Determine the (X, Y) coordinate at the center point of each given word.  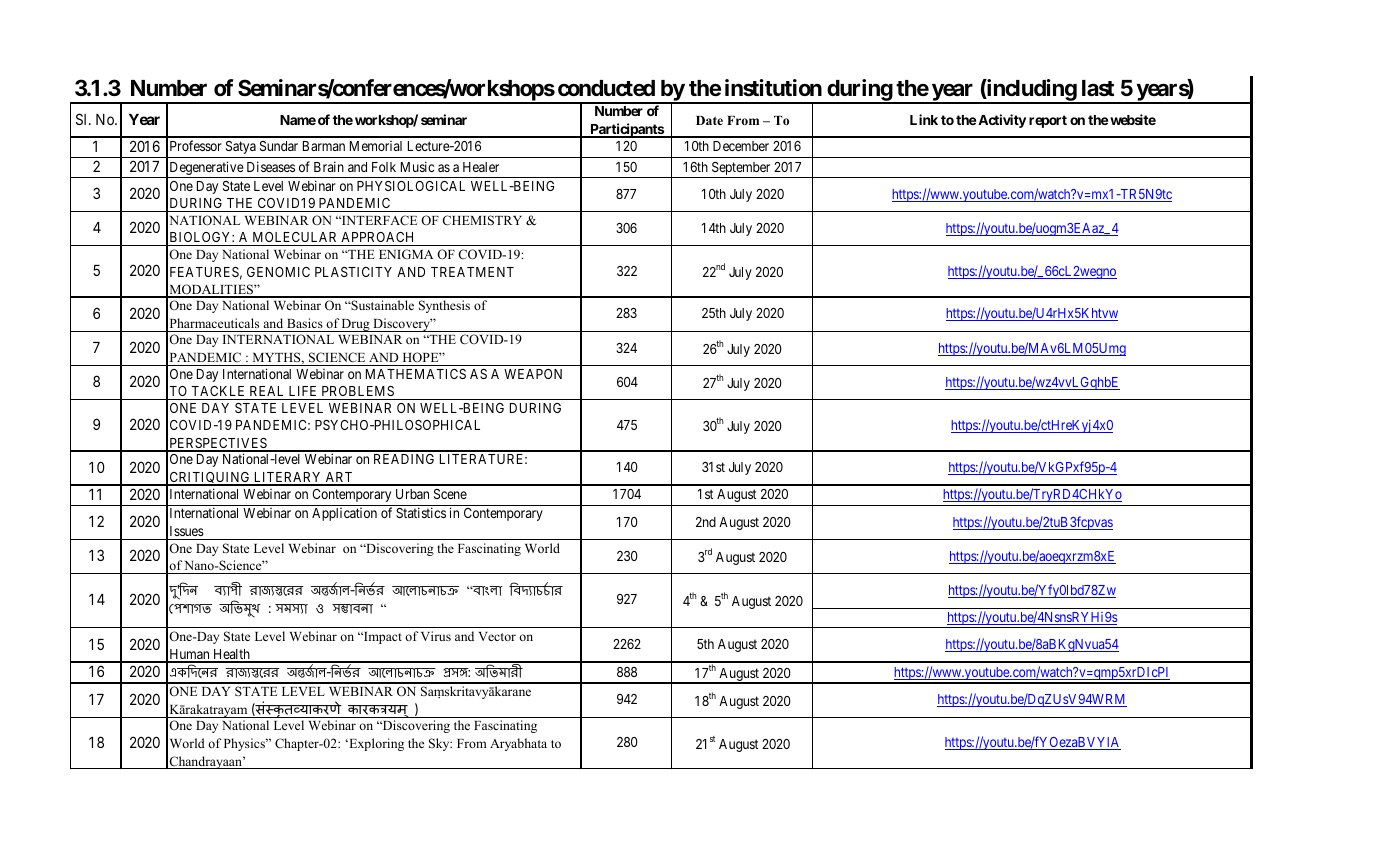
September (741, 168)
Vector (497, 636)
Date (709, 120)
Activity (1002, 121)
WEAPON (533, 374)
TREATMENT (472, 272)
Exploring (375, 744)
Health (231, 655)
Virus (436, 636)
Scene (450, 494)
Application (344, 514)
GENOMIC (278, 272)
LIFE (302, 391)
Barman (324, 146)
